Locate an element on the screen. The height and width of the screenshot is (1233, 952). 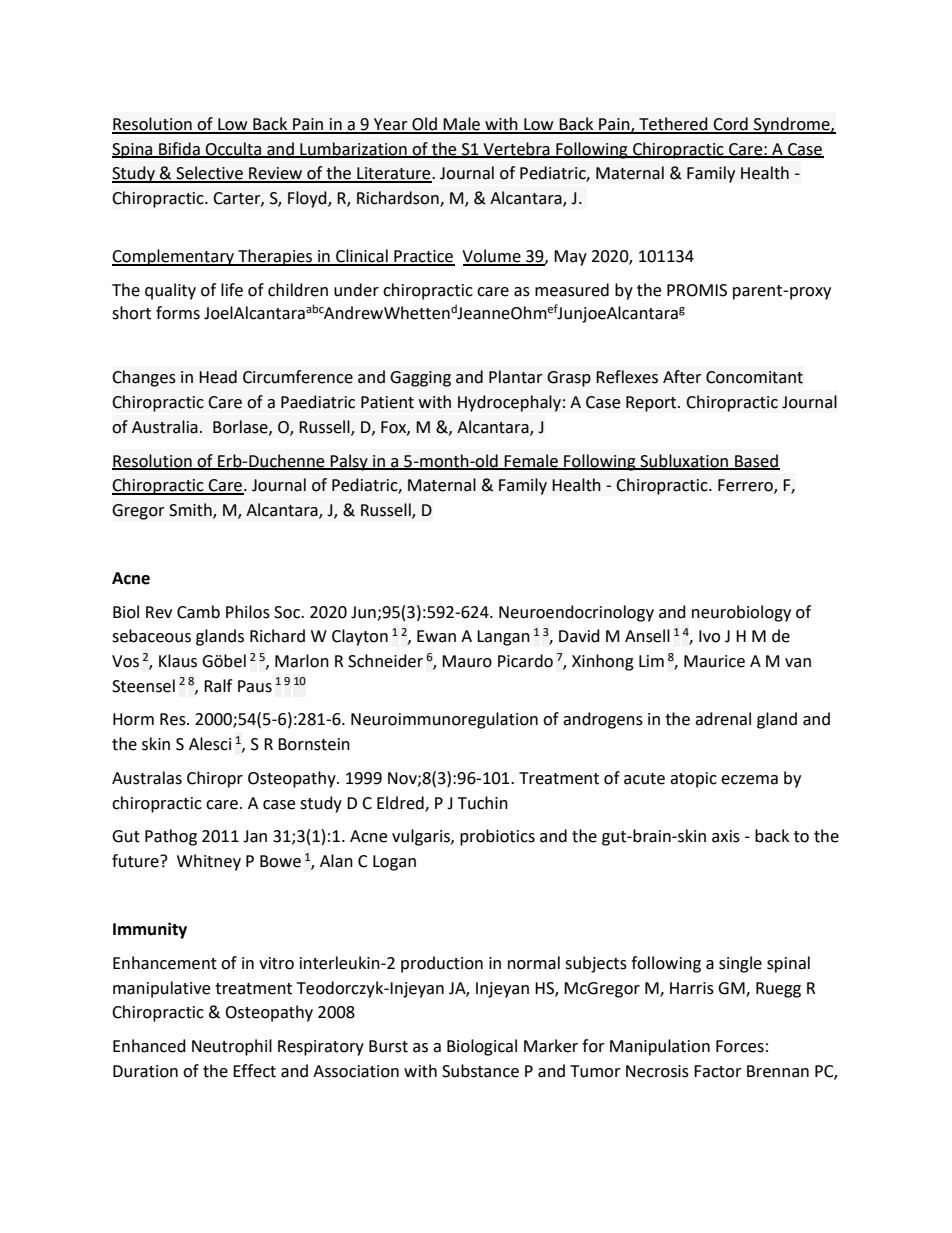
Literature is located at coordinates (394, 174).
